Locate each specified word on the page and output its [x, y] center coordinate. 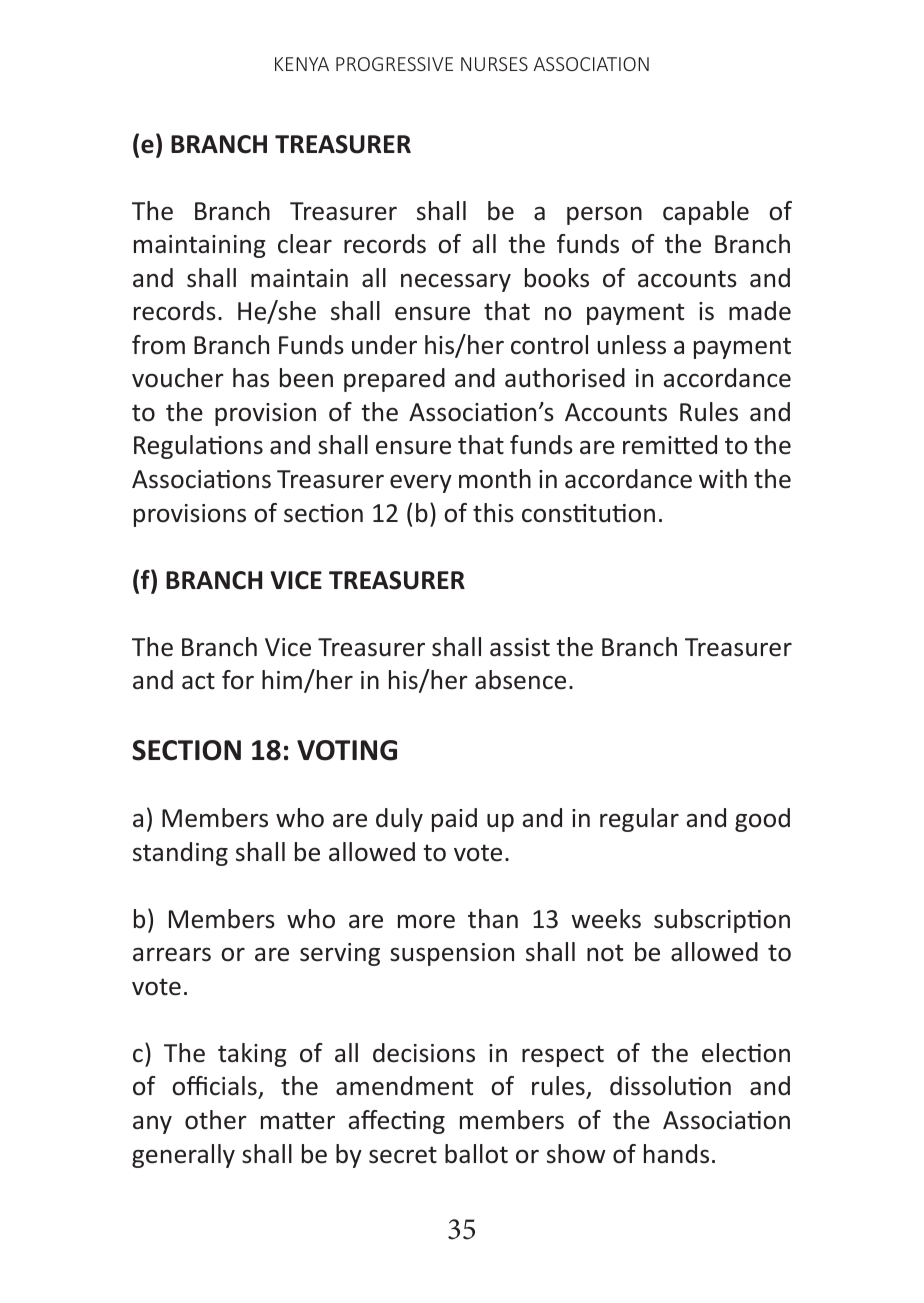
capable [706, 213]
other [216, 1120]
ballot [476, 1154]
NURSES [494, 64]
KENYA [302, 64]
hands [676, 1154]
